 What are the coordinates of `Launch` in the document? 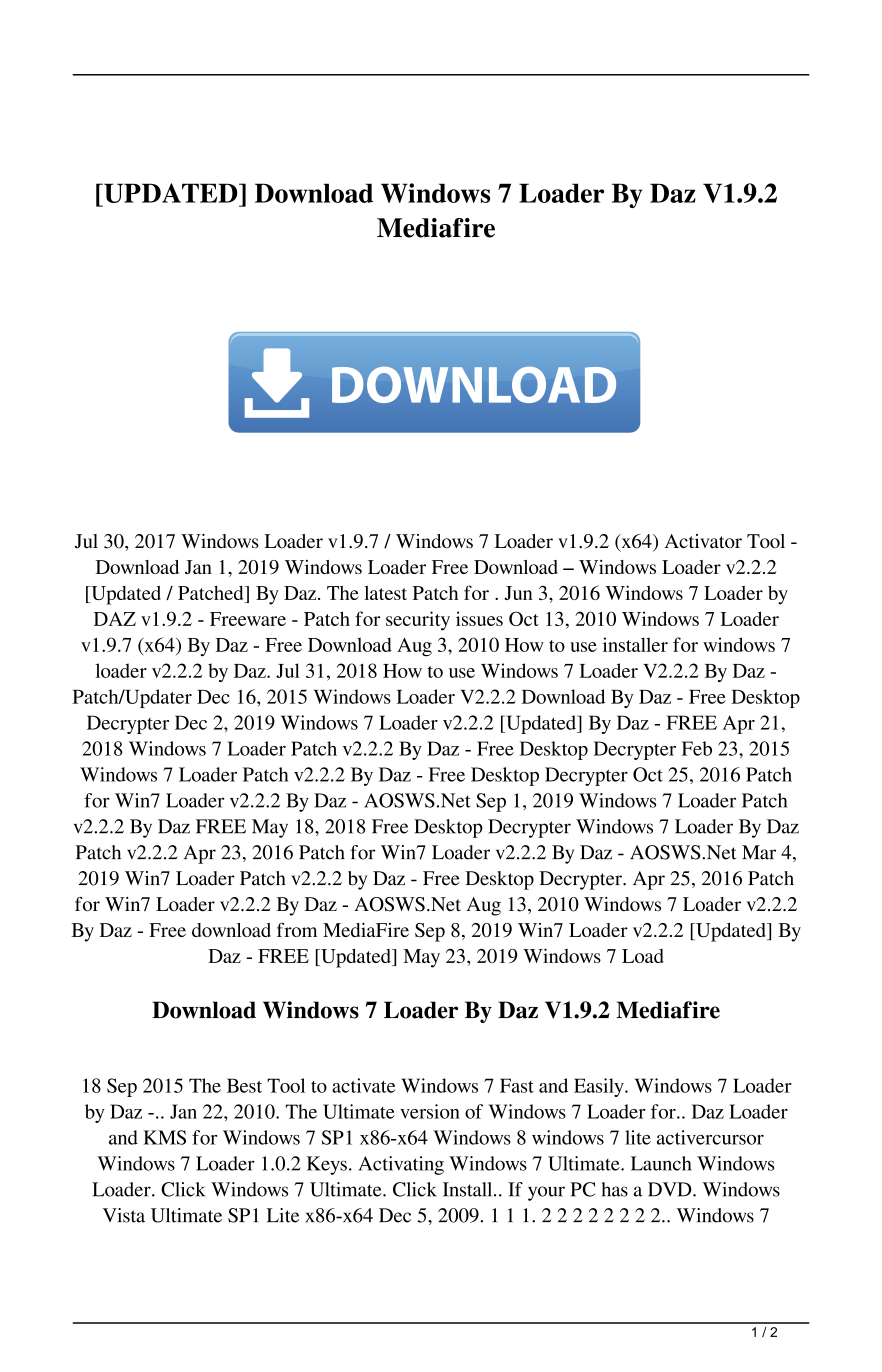 It's located at (661, 1163).
